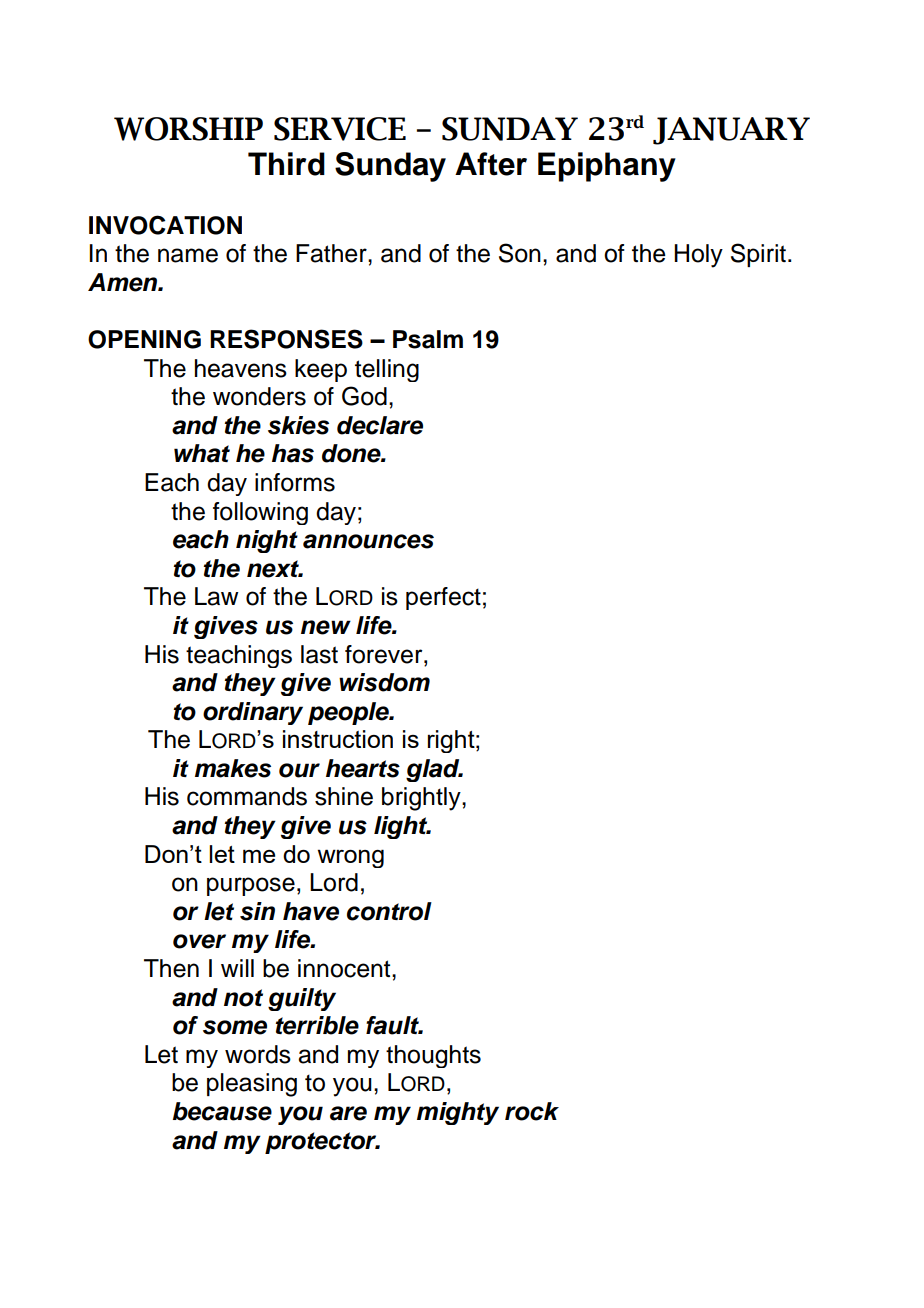 This document has width=924, height=1308. I want to click on because, so click(222, 1111).
